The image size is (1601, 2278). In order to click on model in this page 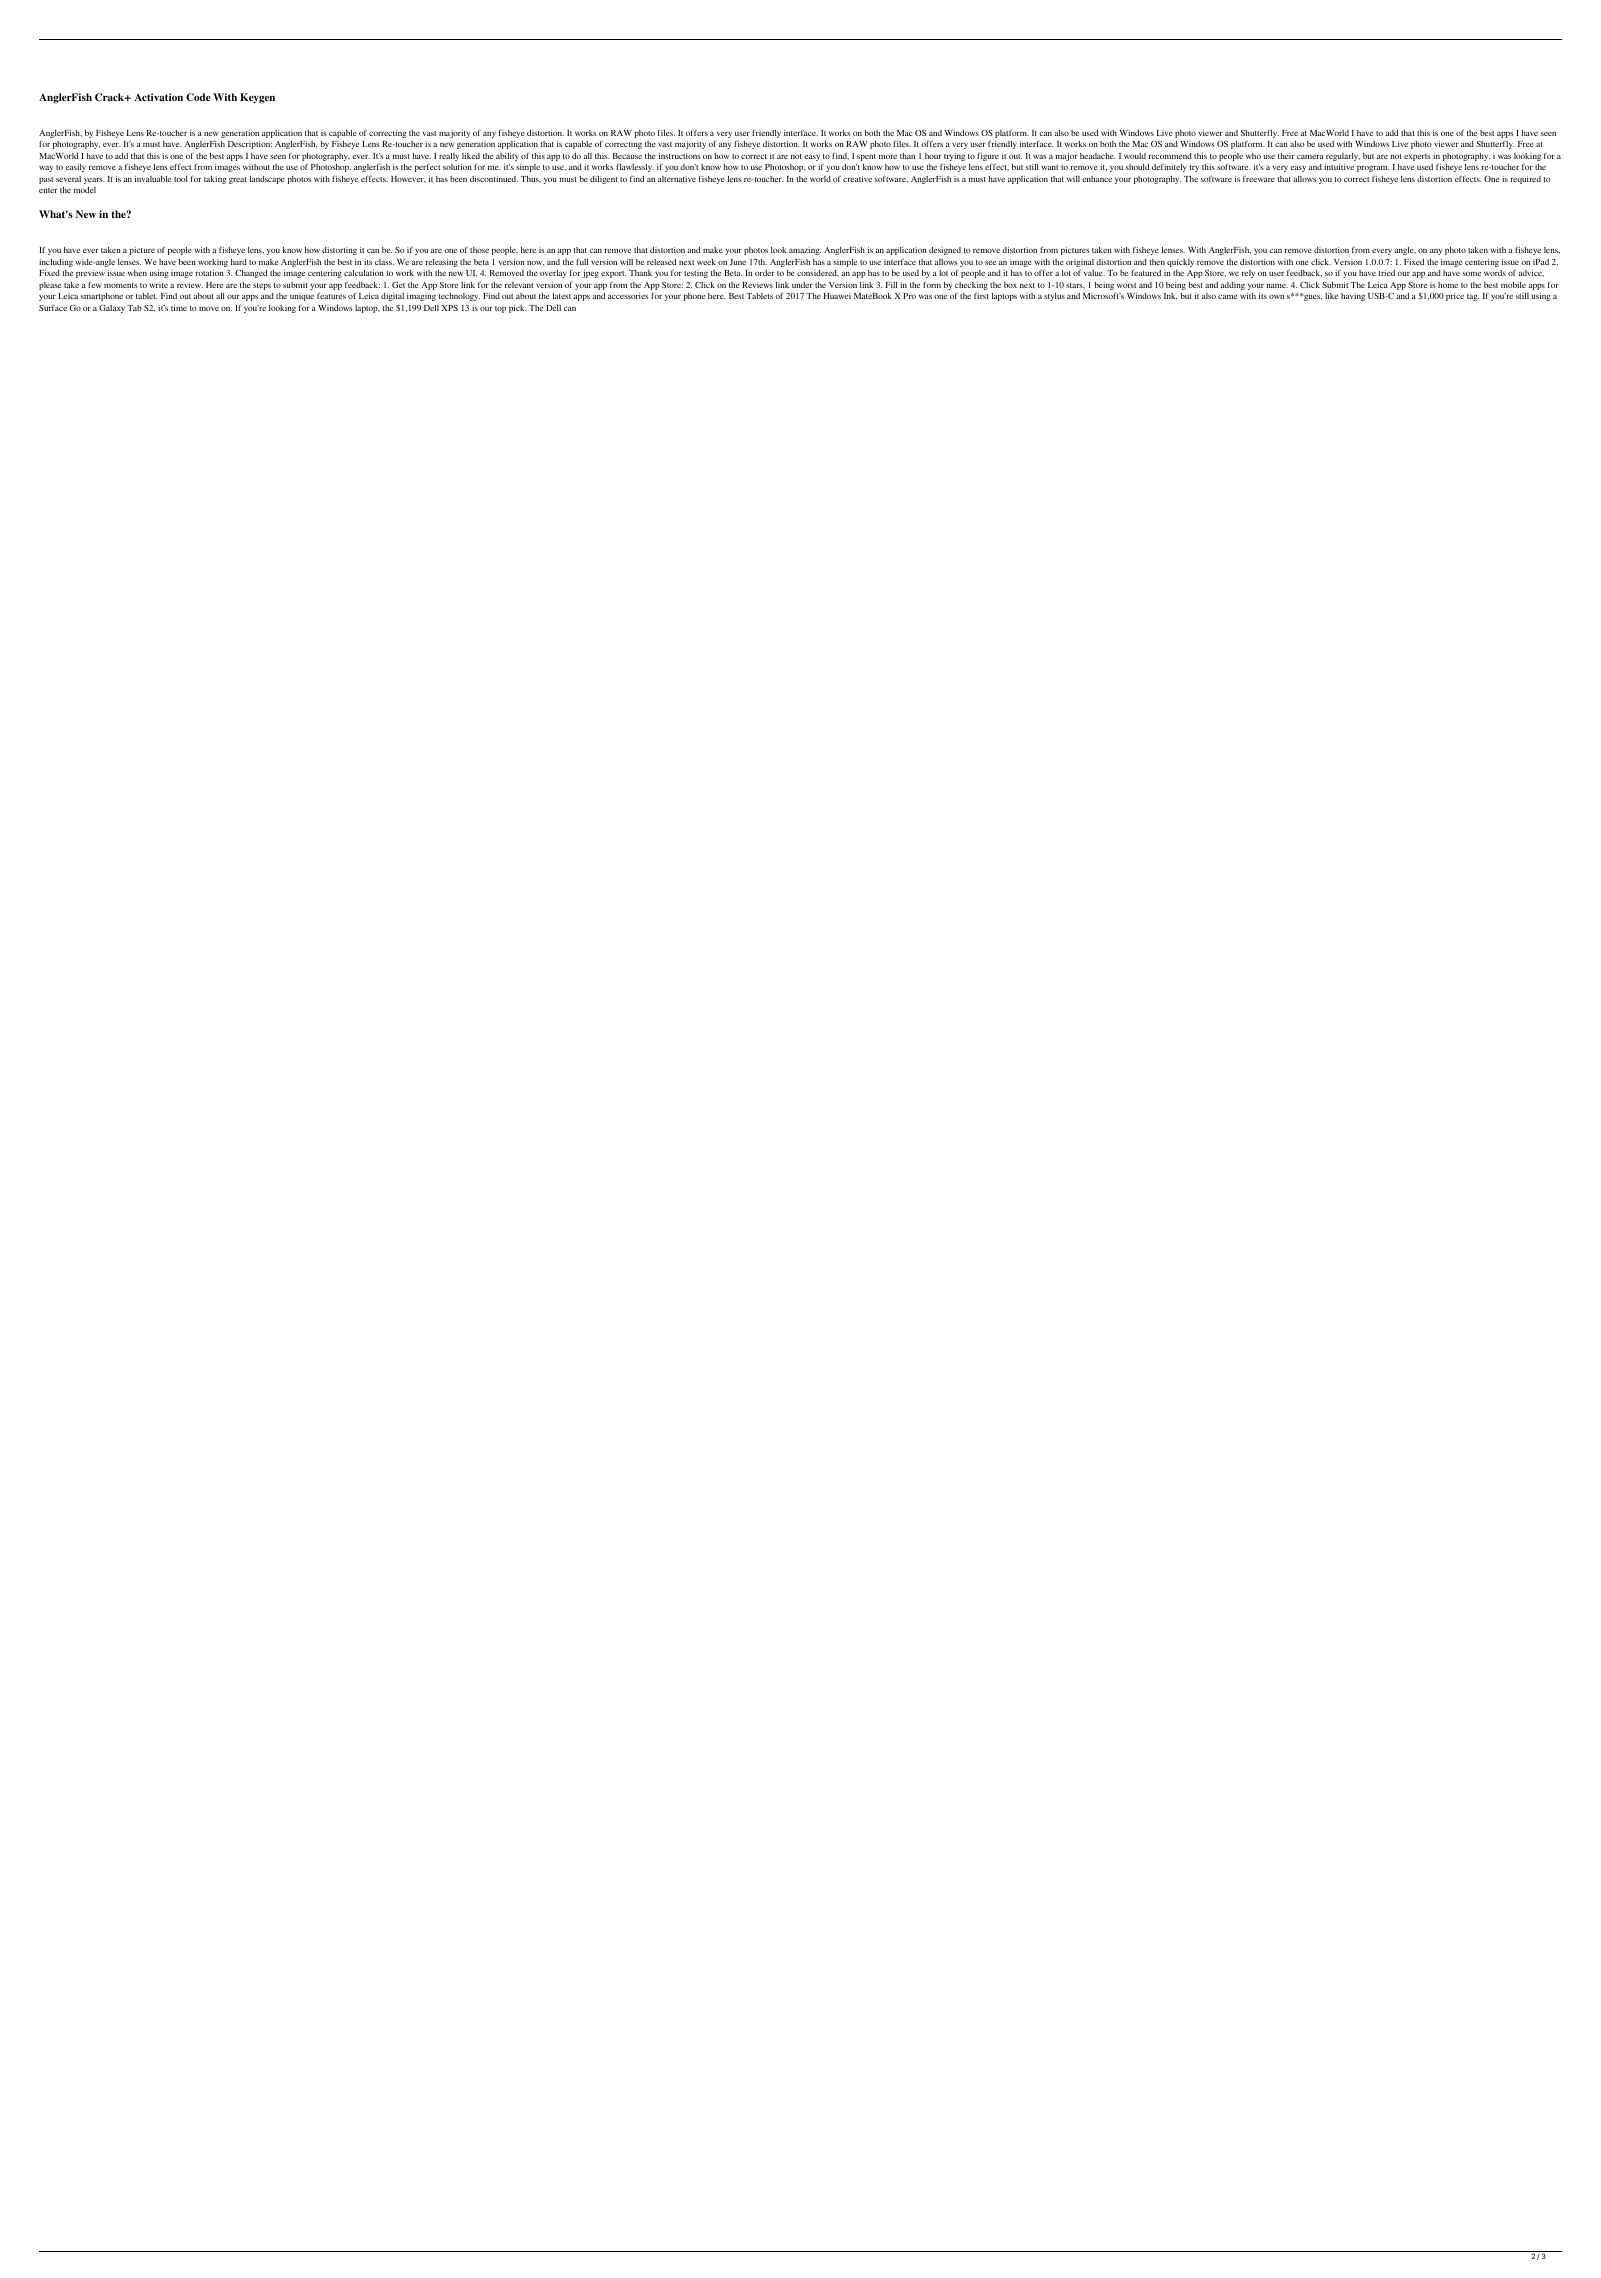, I will do `click(85, 190)`.
